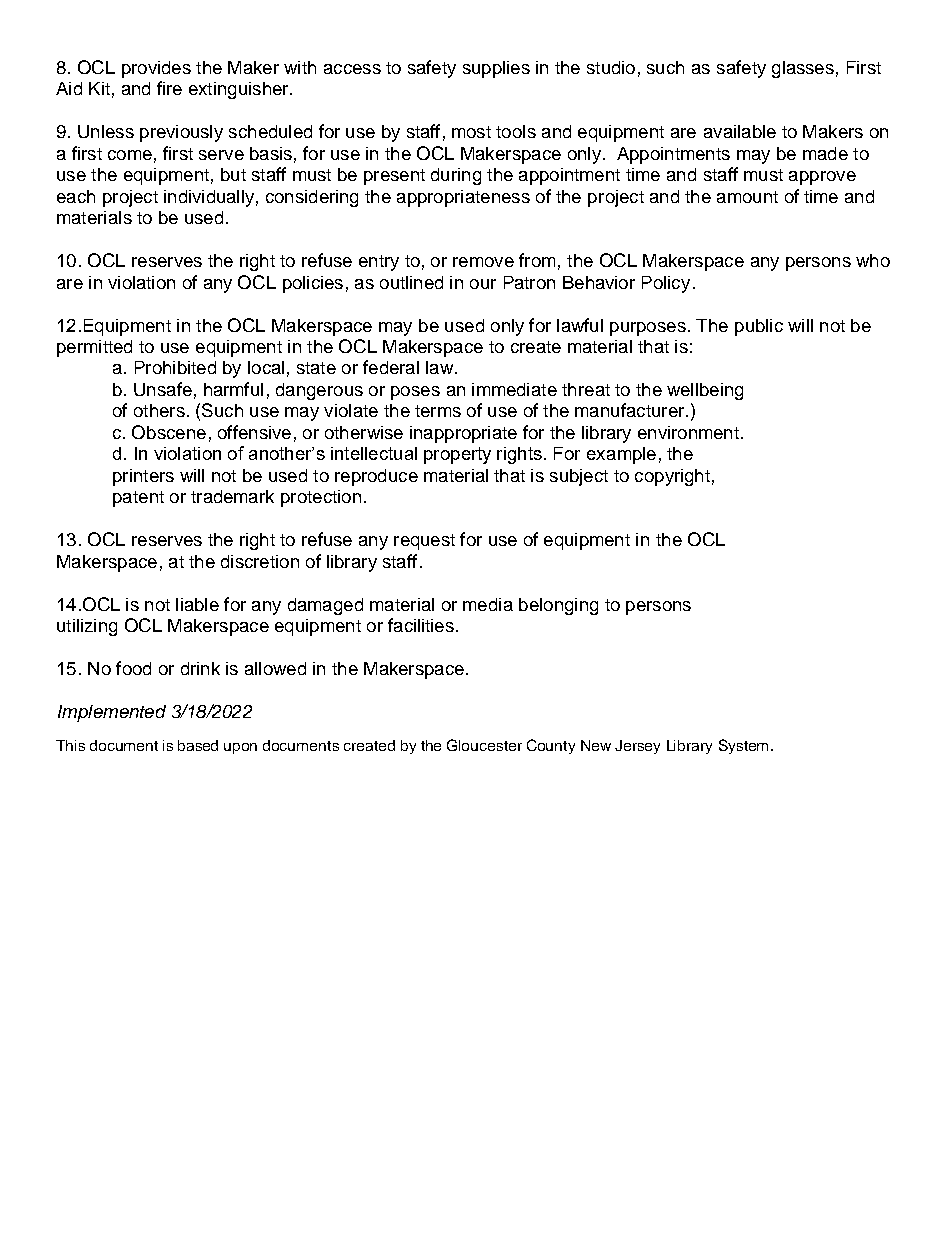 The width and height of the image is (952, 1233). What do you see at coordinates (169, 88) in the image?
I see `fire` at bounding box center [169, 88].
